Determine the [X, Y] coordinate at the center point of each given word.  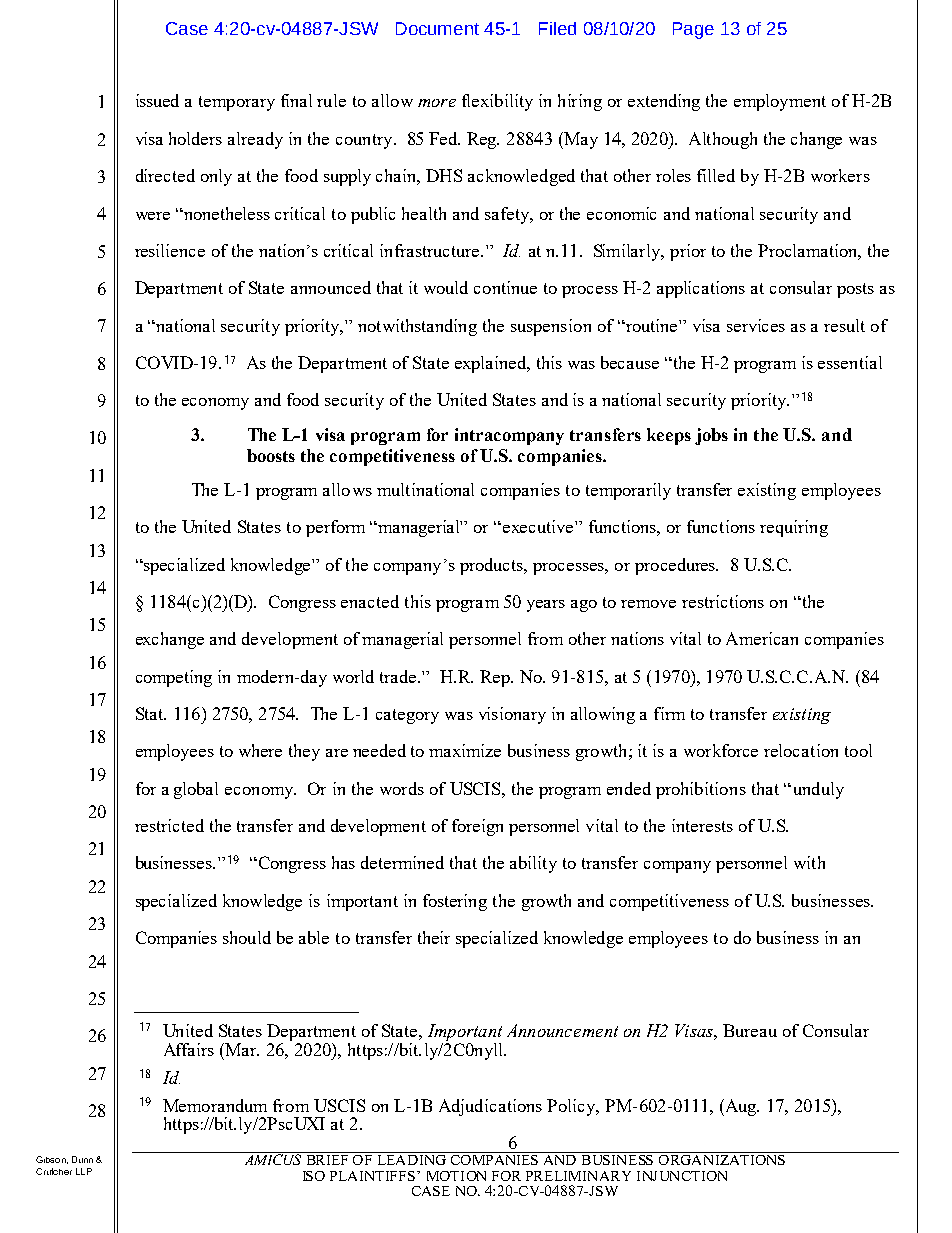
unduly [817, 790]
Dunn [82, 1159]
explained [492, 364]
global [196, 790]
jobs [711, 436]
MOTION [456, 1176]
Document [437, 28]
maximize [465, 750]
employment [780, 102]
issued [157, 100]
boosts [271, 455]
